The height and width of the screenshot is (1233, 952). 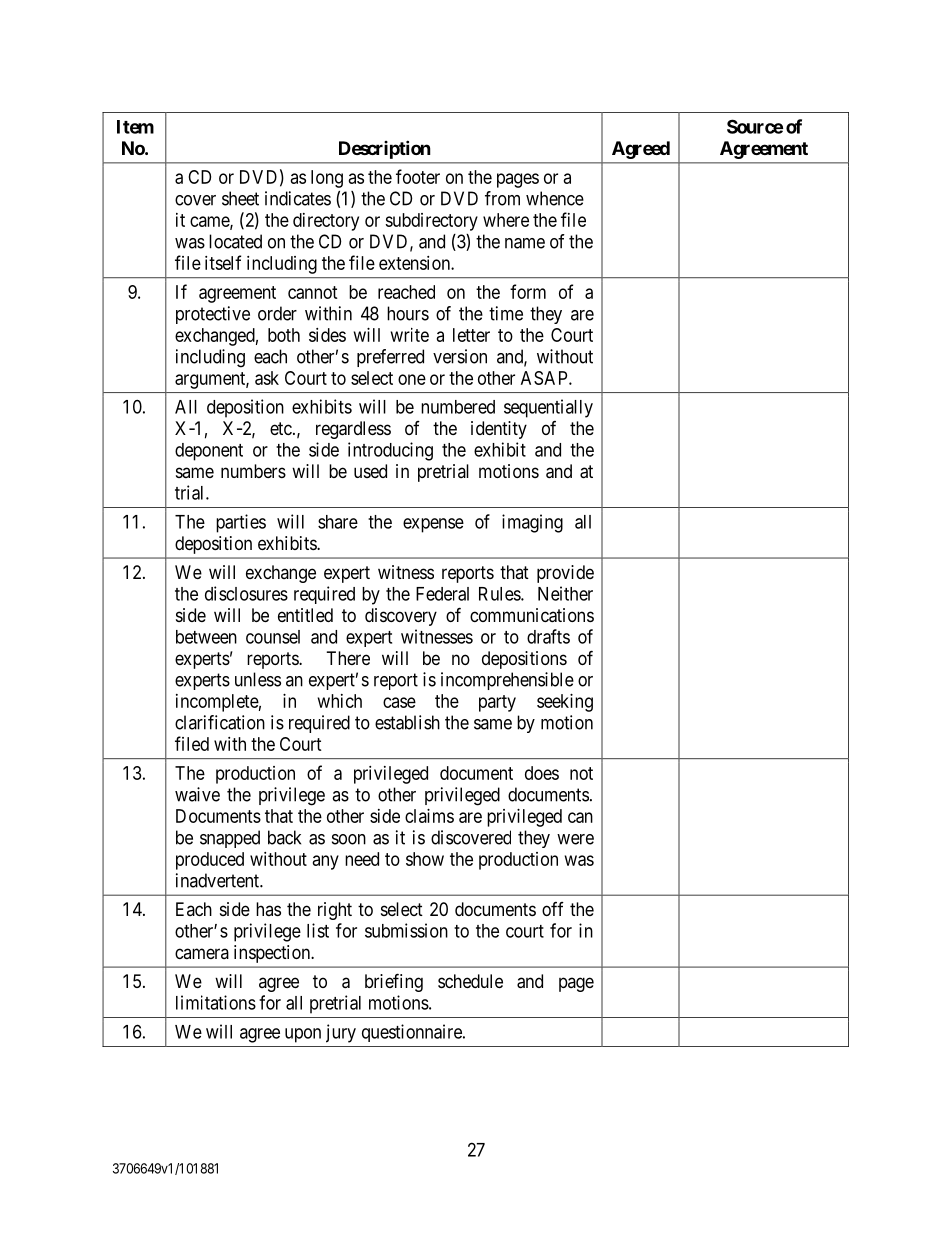 What do you see at coordinates (499, 430) in the screenshot?
I see `identity` at bounding box center [499, 430].
